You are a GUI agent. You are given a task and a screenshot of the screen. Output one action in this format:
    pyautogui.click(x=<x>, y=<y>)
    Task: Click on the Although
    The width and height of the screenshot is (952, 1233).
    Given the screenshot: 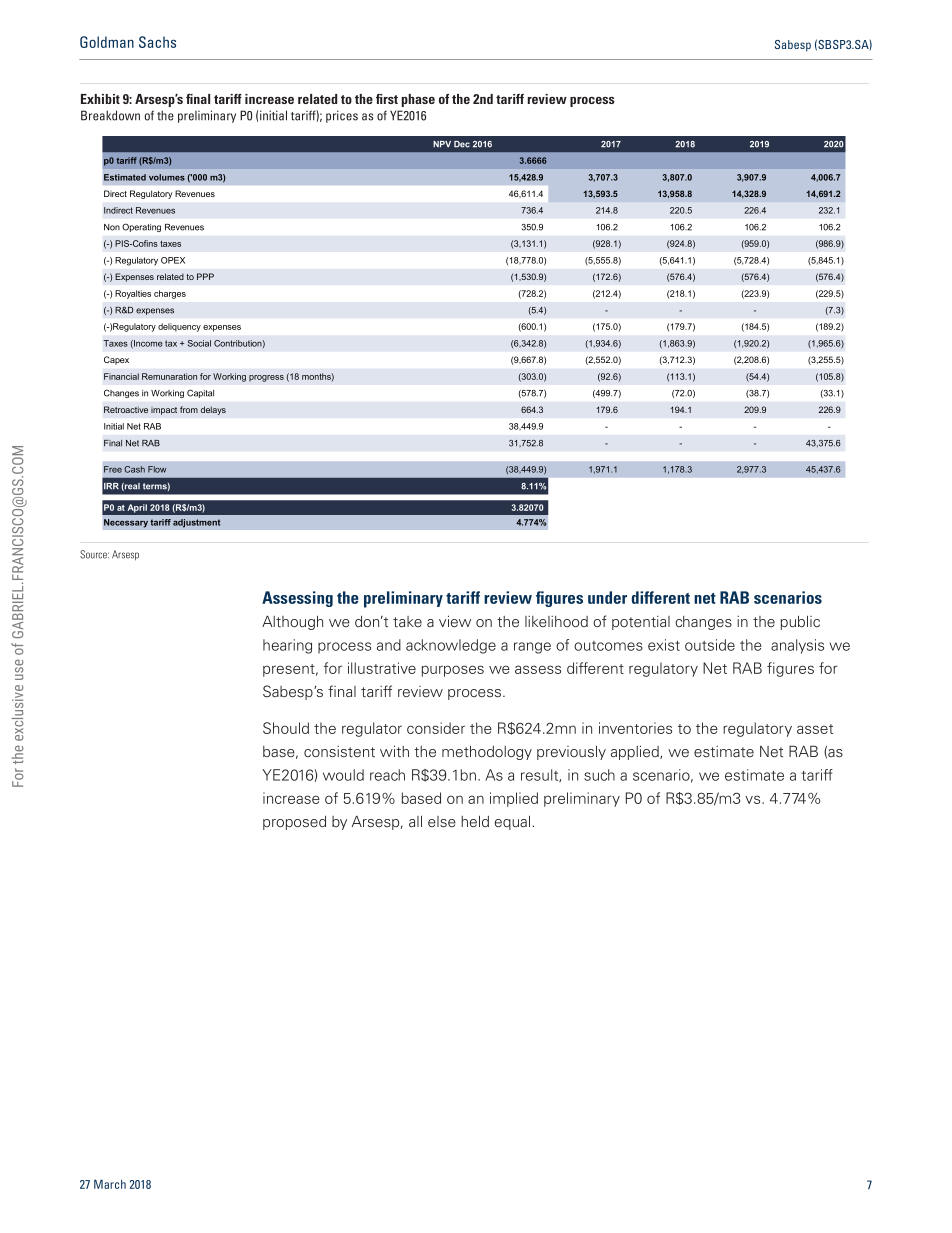 What is the action you would take?
    pyautogui.click(x=292, y=622)
